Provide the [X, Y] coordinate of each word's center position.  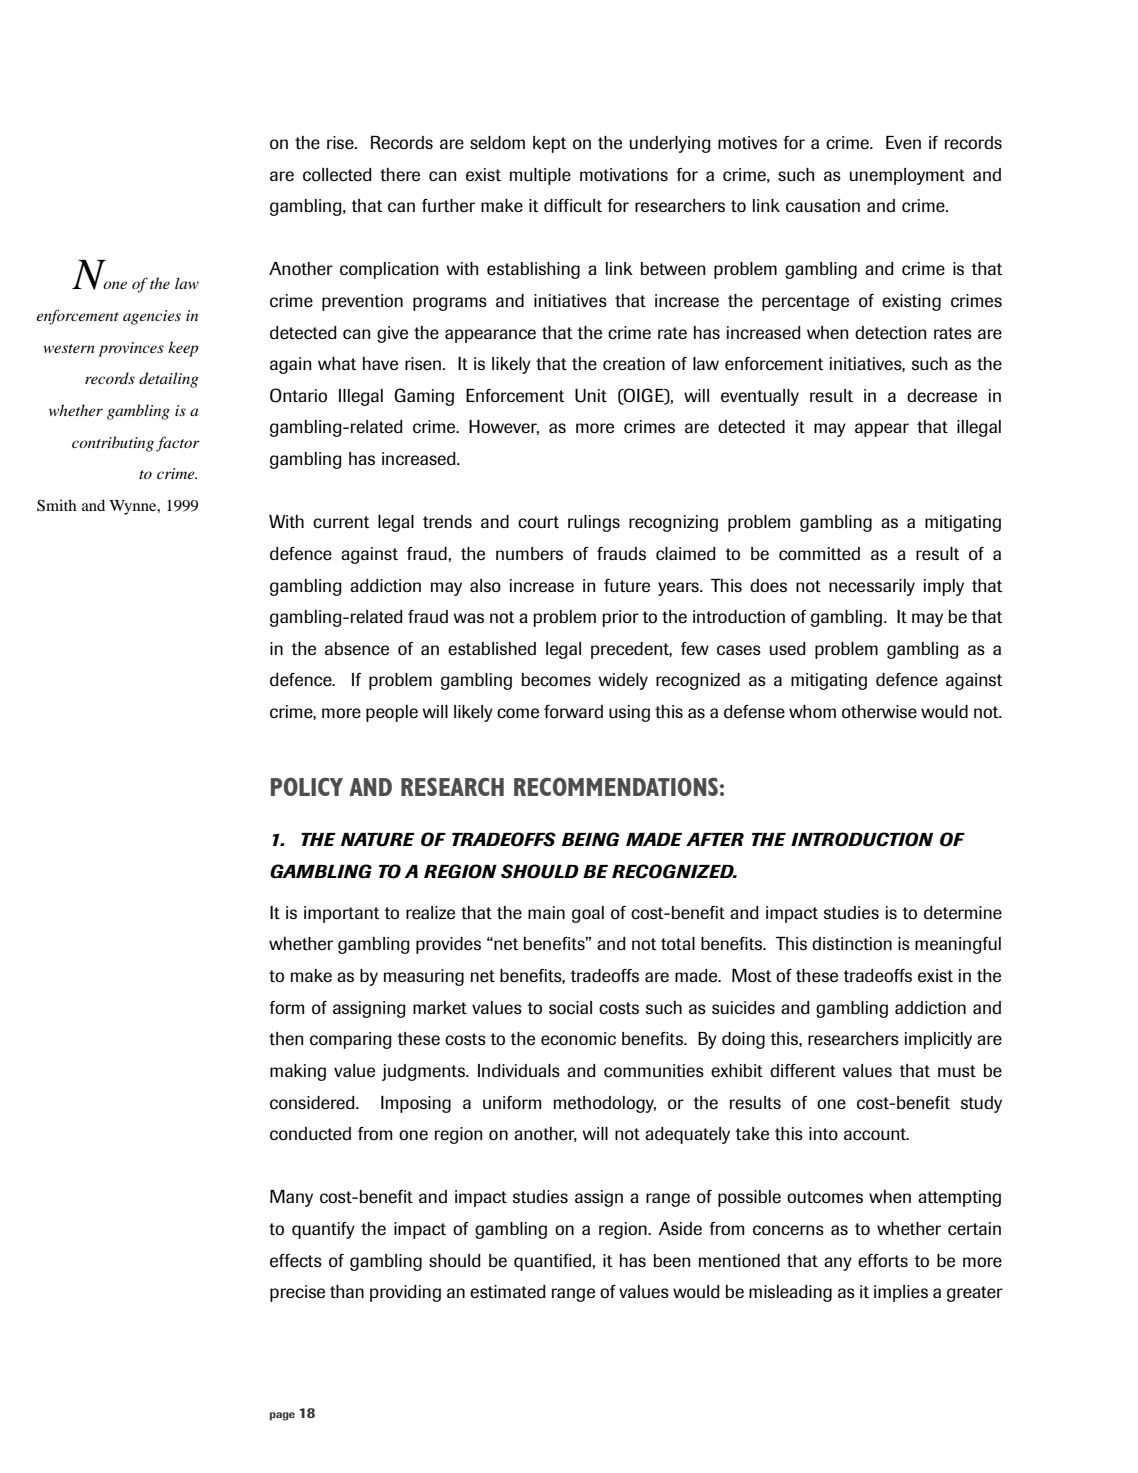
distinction [852, 943]
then [286, 1038]
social [570, 1007]
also [485, 585]
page [282, 1416]
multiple [540, 176]
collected [337, 174]
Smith [57, 505]
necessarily [872, 587]
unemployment [907, 176]
